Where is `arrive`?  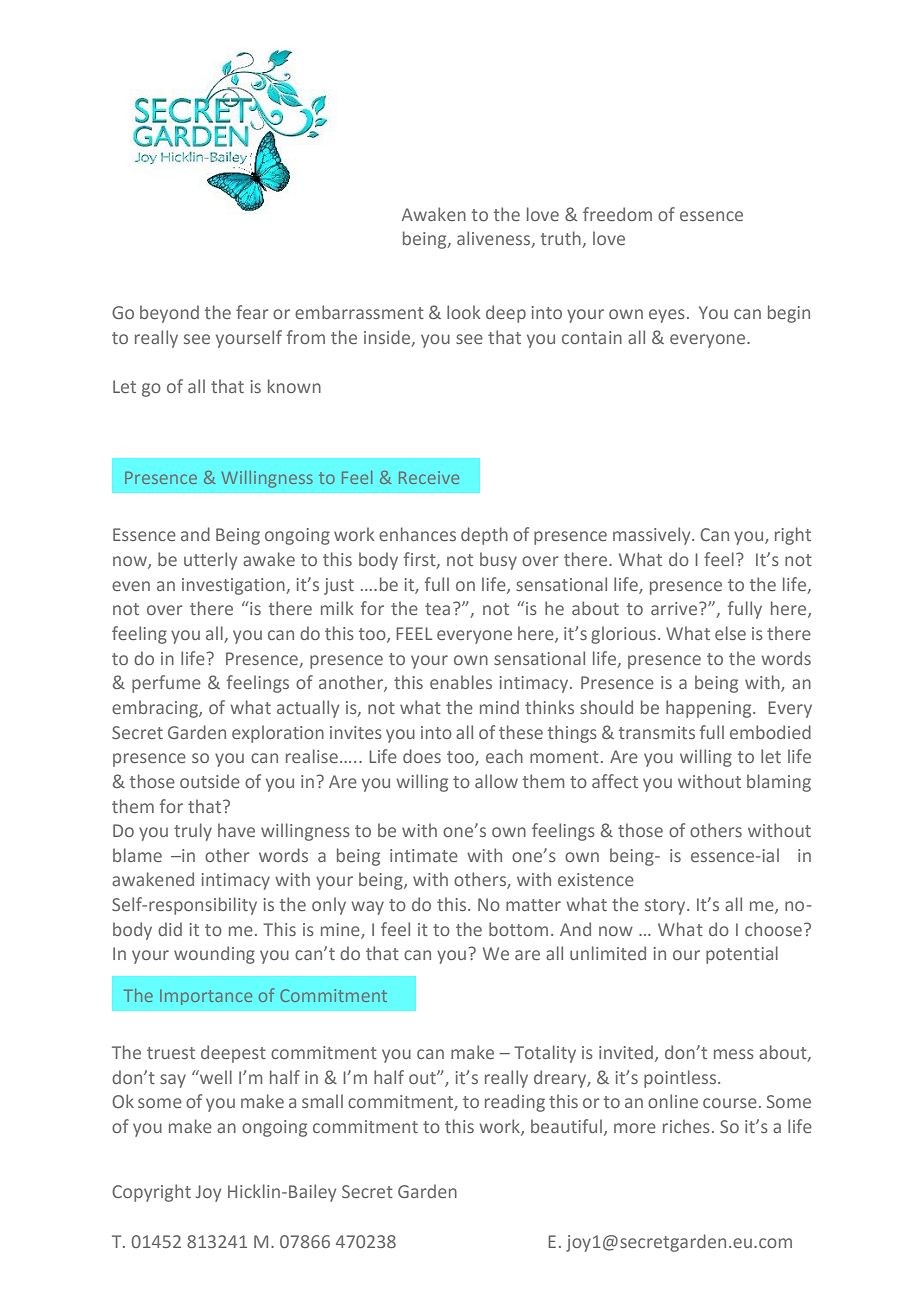 arrive is located at coordinates (675, 608).
